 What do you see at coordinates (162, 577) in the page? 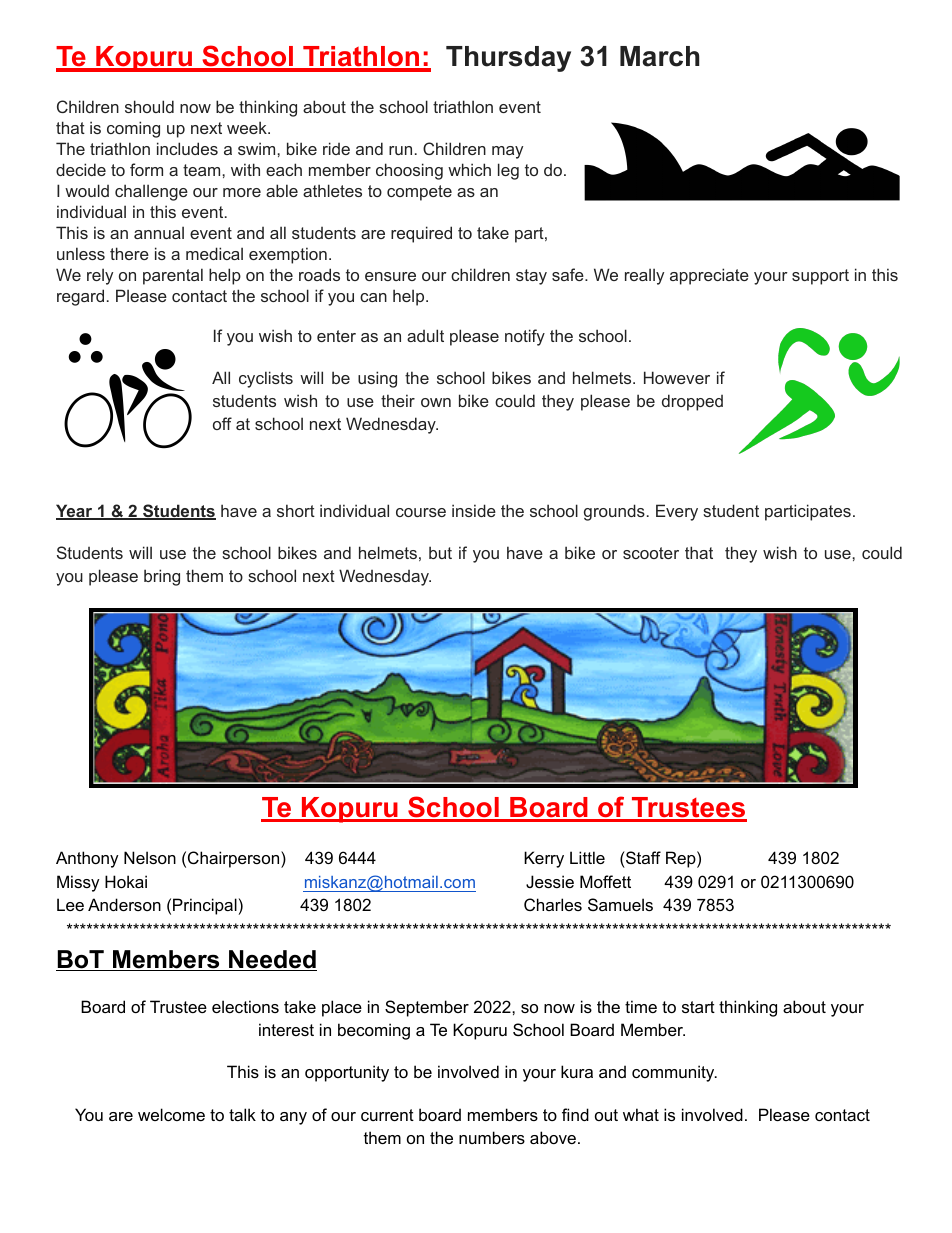
I see `bring` at bounding box center [162, 577].
